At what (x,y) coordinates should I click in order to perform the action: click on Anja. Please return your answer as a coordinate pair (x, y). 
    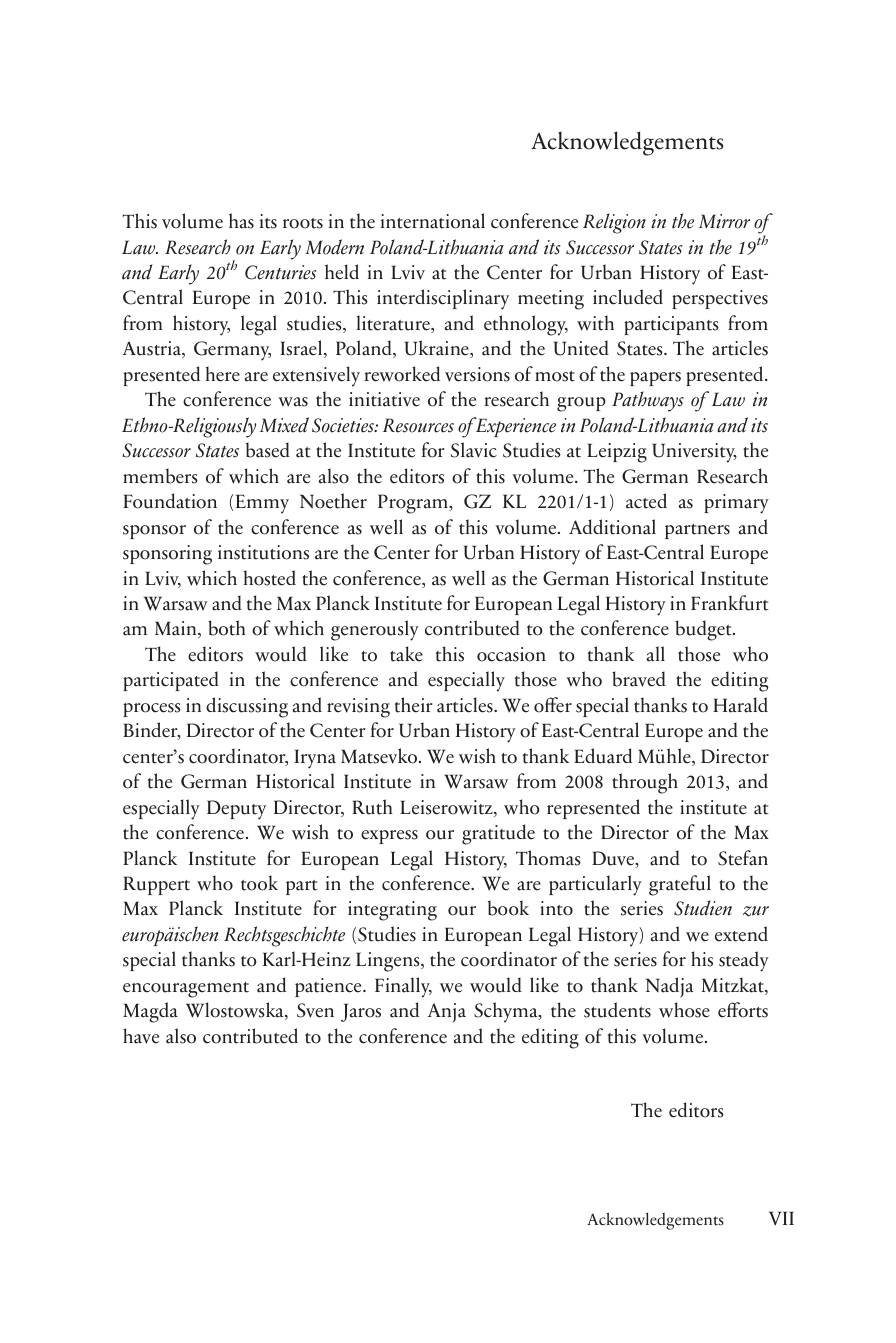
    Looking at the image, I should click on (447, 1013).
